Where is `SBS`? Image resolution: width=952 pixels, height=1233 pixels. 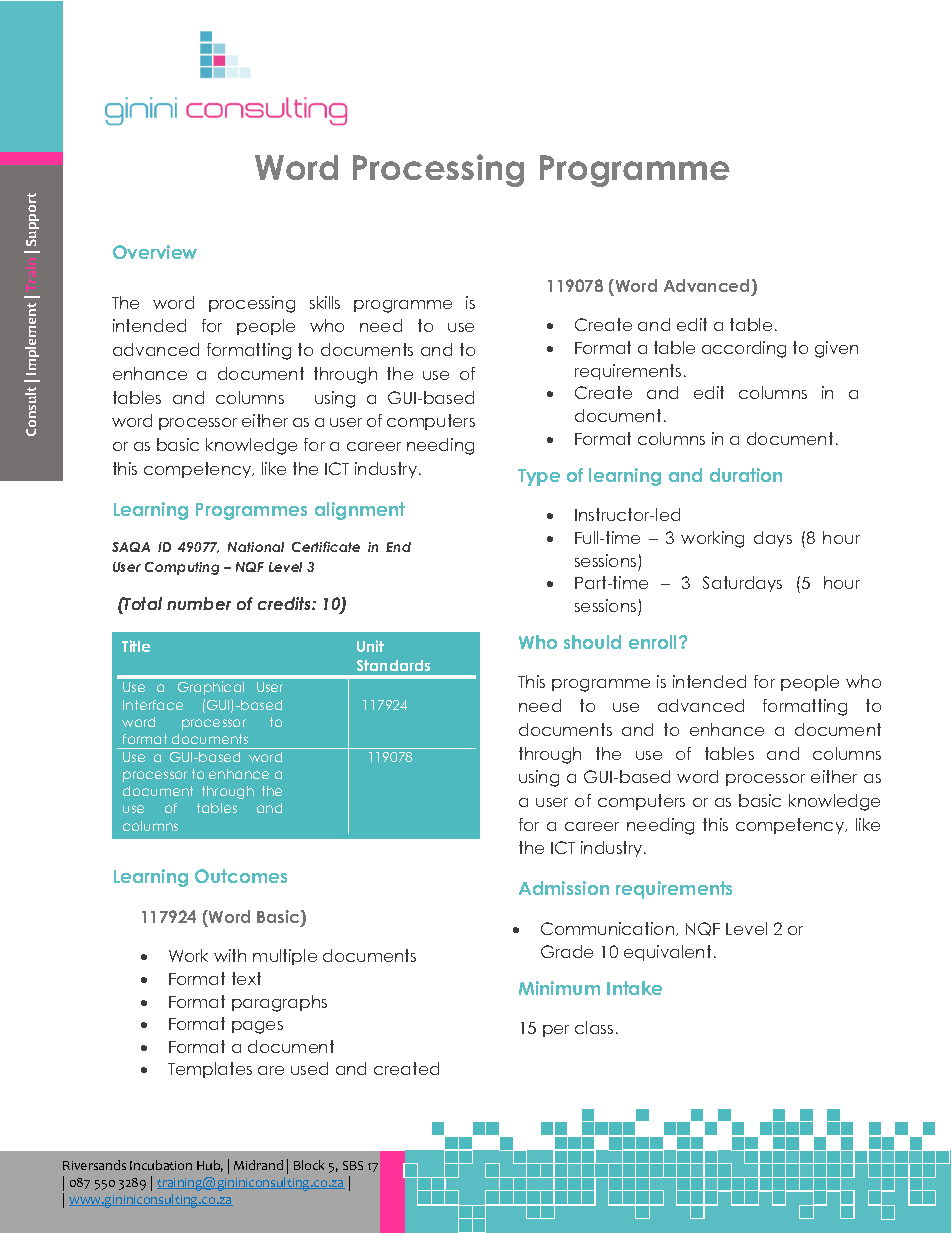
SBS is located at coordinates (353, 1165).
